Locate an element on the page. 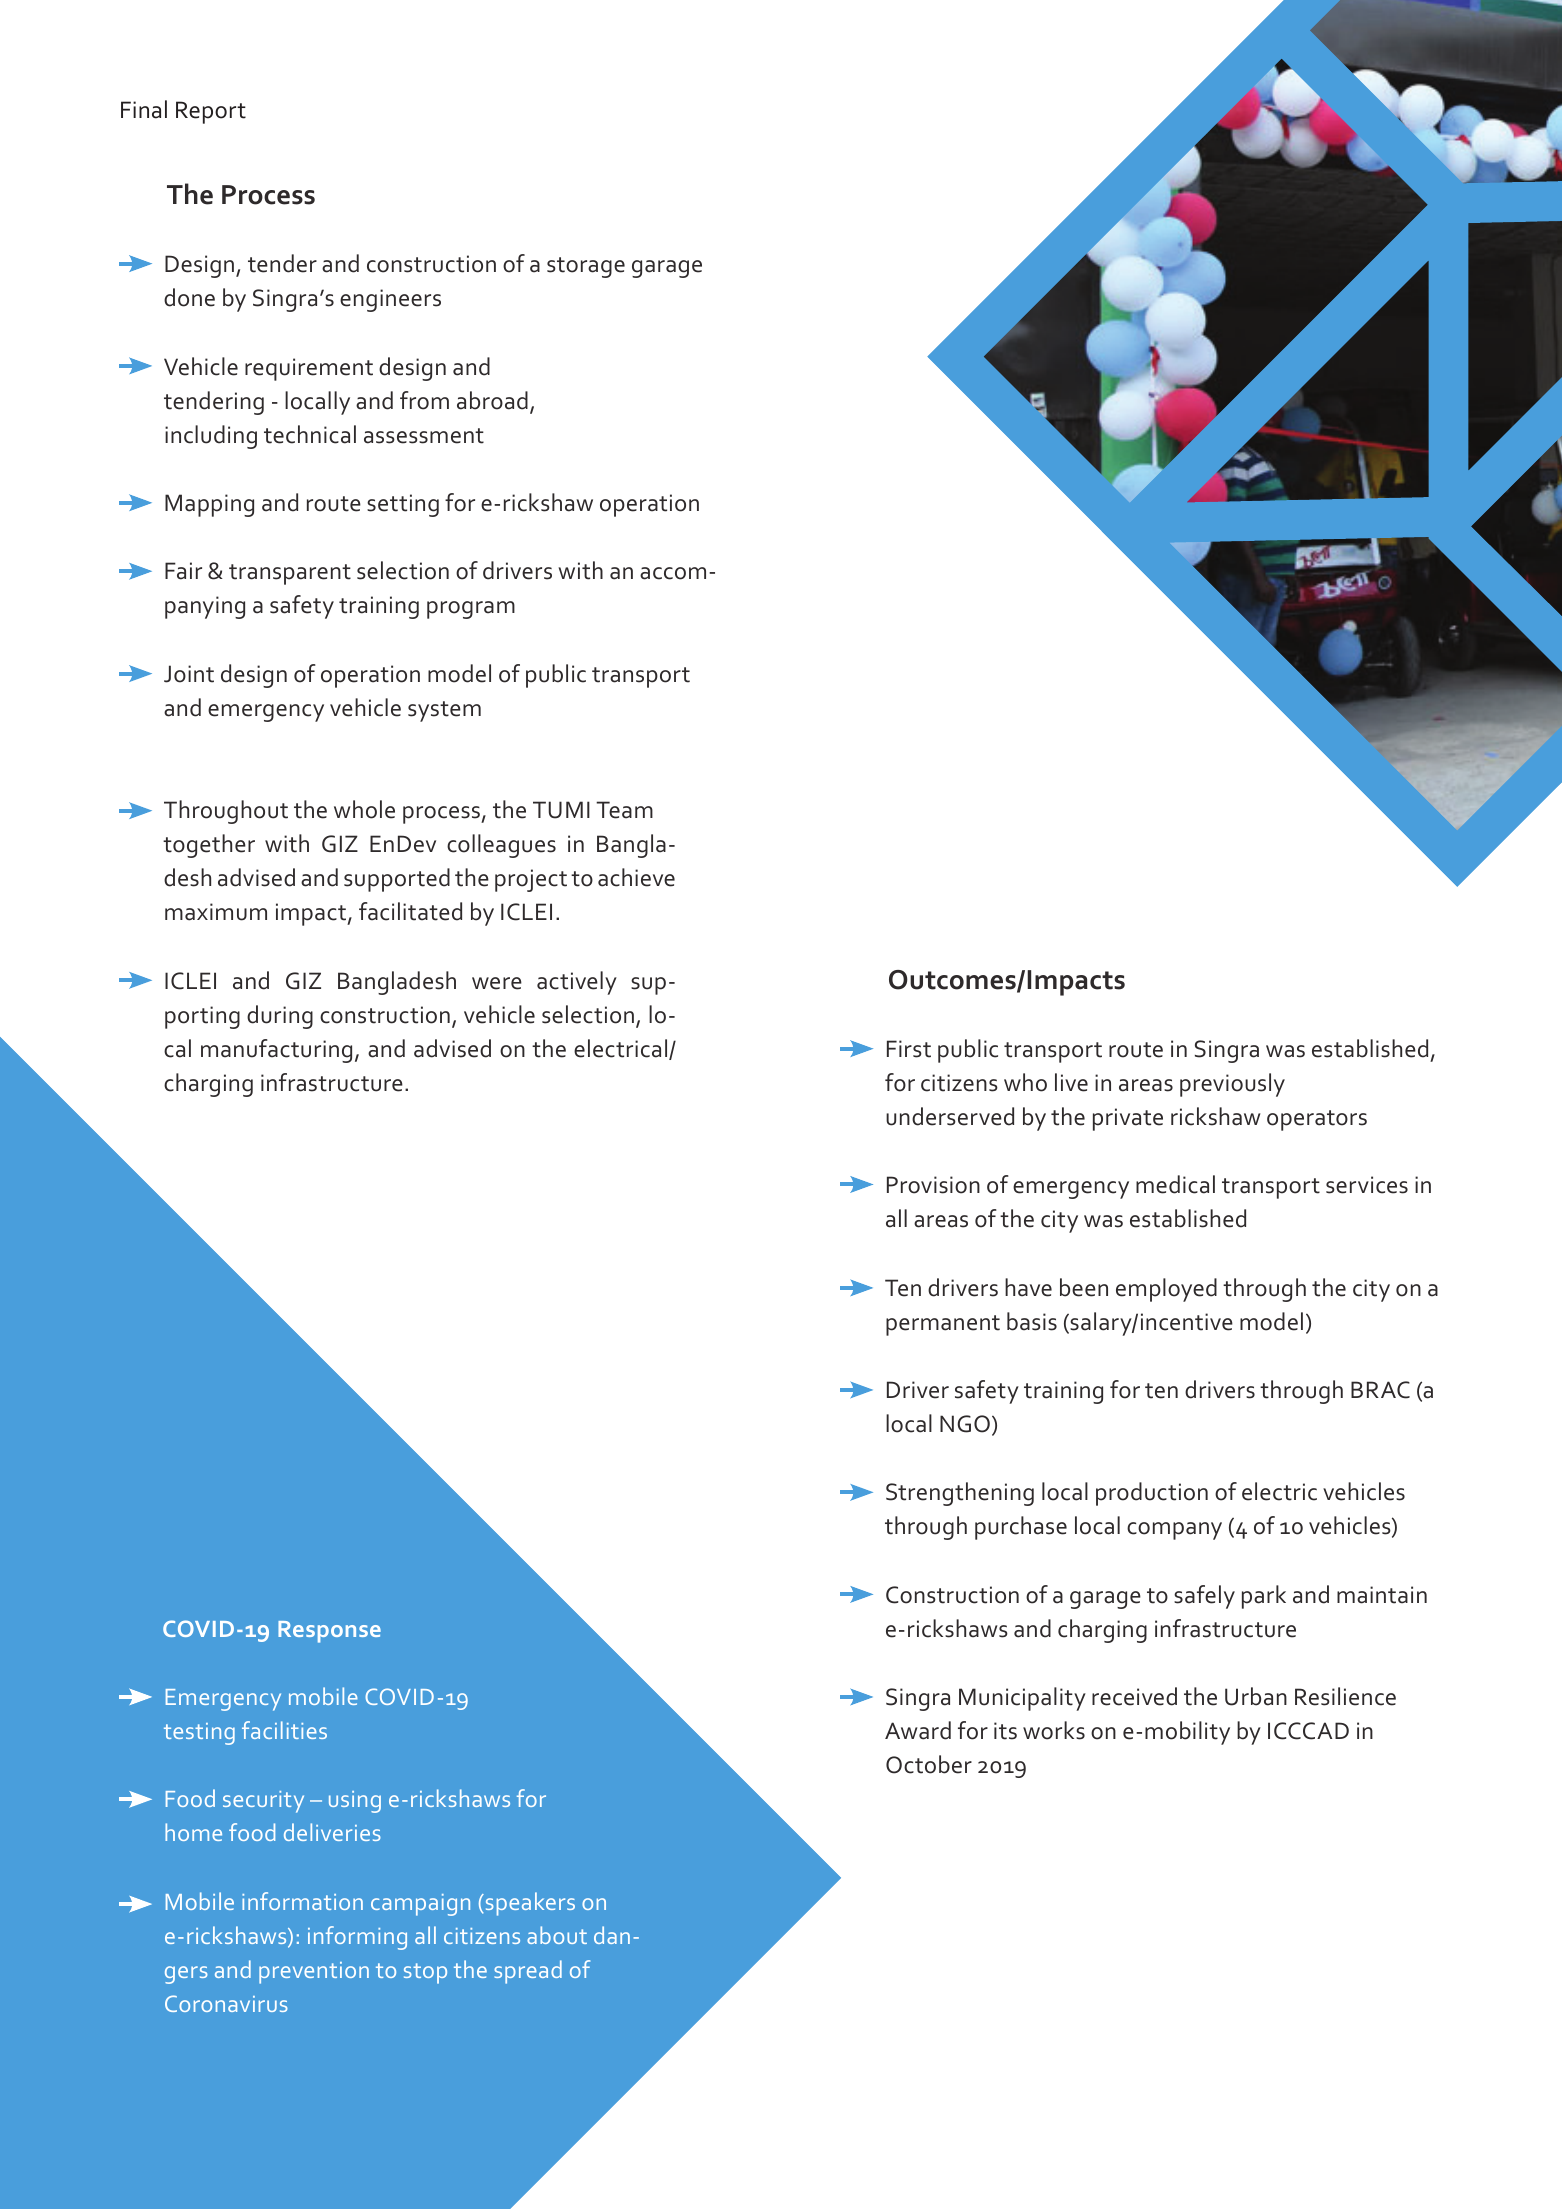  prevention is located at coordinates (314, 1973).
